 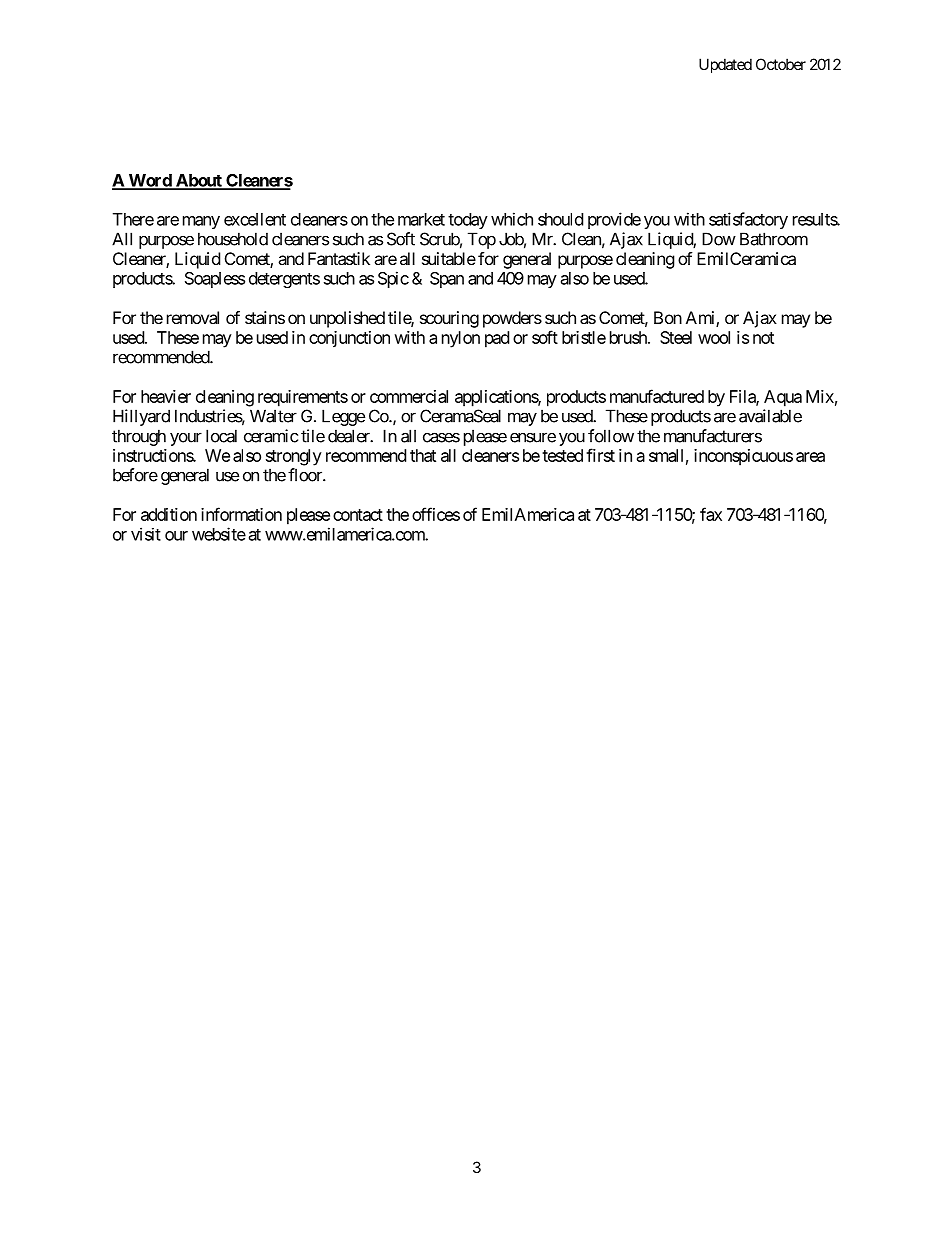 What do you see at coordinates (193, 317) in the screenshot?
I see `removal` at bounding box center [193, 317].
